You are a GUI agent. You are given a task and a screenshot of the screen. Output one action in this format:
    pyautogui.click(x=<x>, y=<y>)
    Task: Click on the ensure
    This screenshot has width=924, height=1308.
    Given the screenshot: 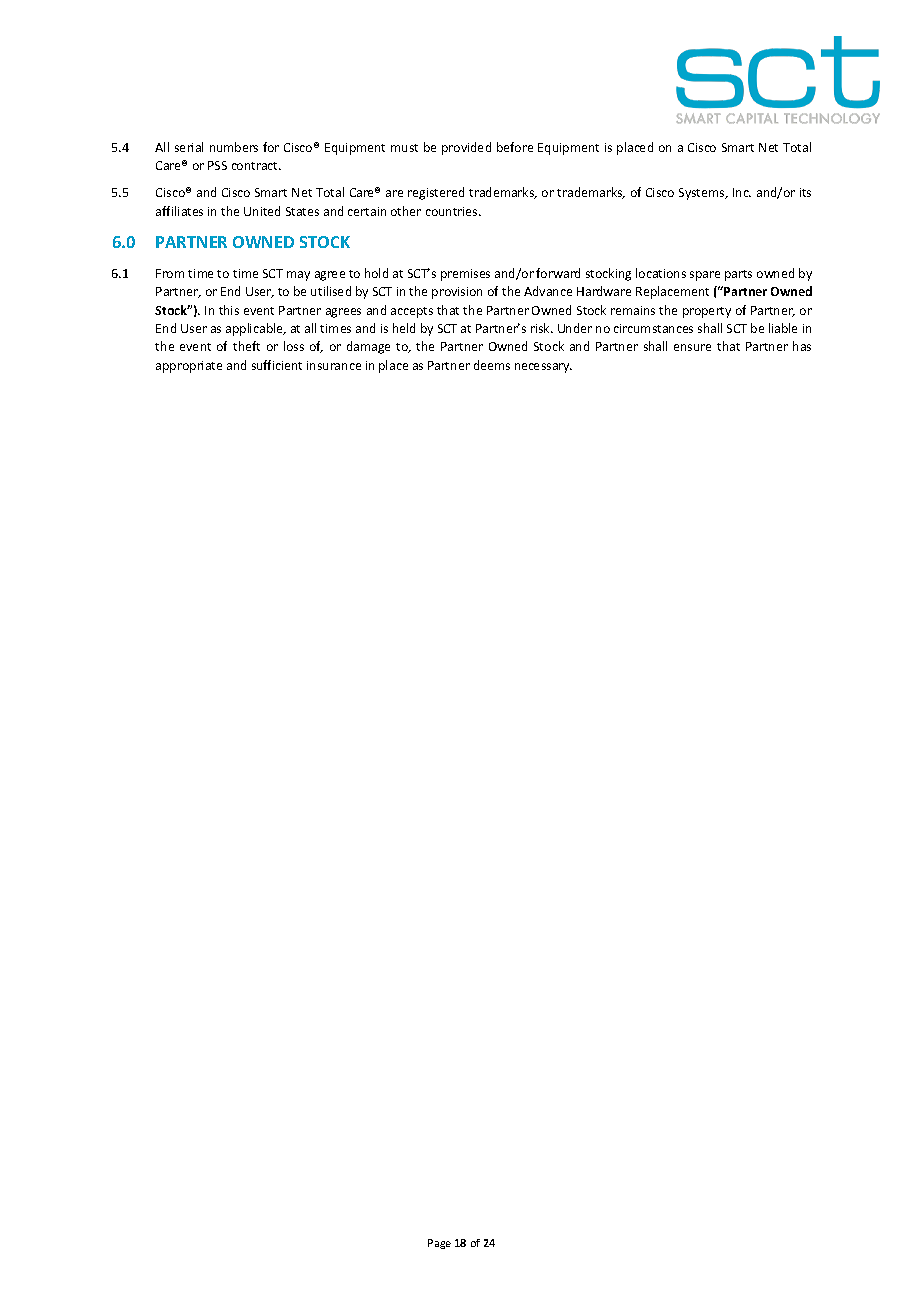 What is the action you would take?
    pyautogui.click(x=692, y=347)
